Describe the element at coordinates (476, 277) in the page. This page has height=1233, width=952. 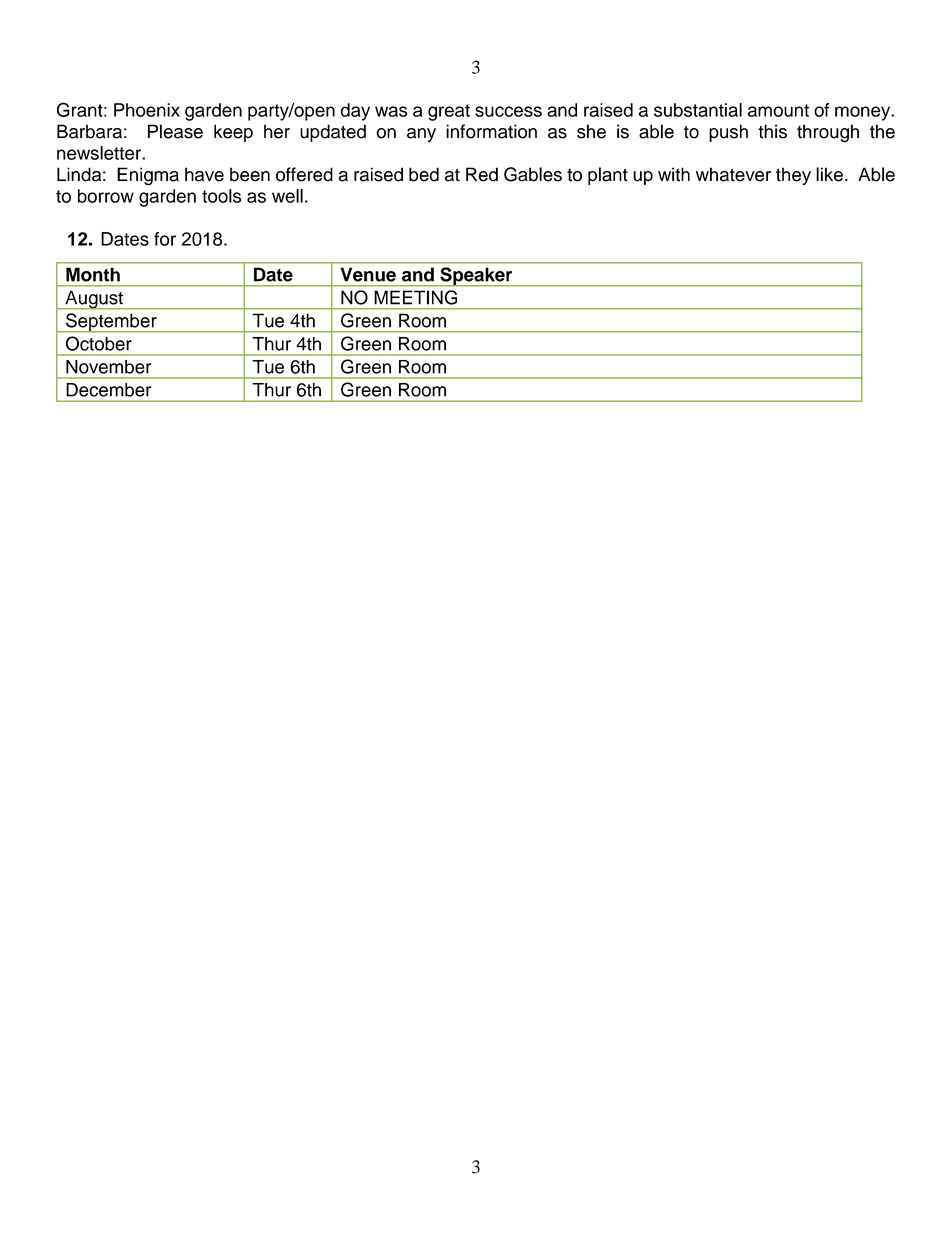
I see `Speaker` at that location.
